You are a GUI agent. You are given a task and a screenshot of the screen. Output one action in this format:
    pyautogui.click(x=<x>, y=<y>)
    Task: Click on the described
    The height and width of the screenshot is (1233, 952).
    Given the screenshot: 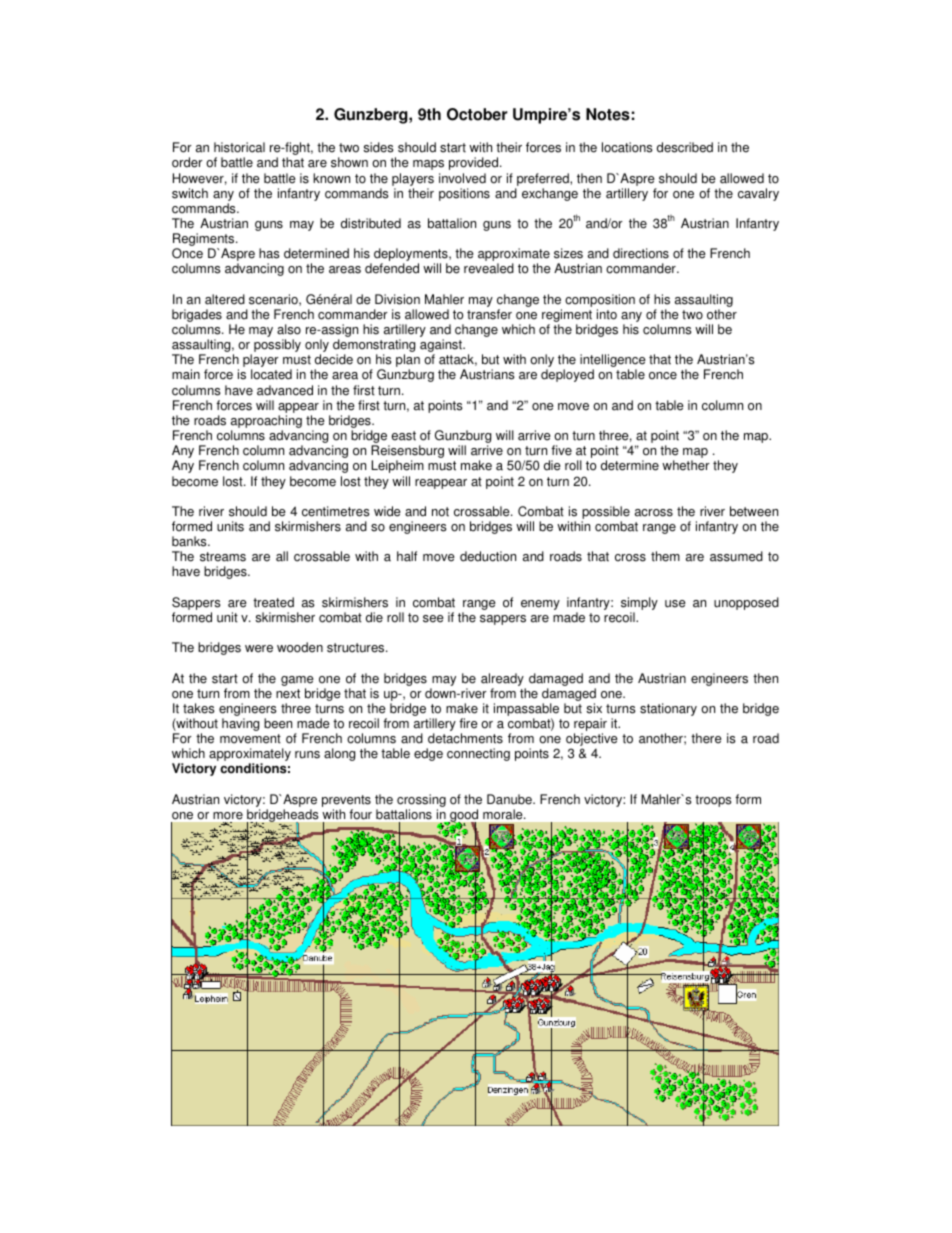 What is the action you would take?
    pyautogui.click(x=685, y=147)
